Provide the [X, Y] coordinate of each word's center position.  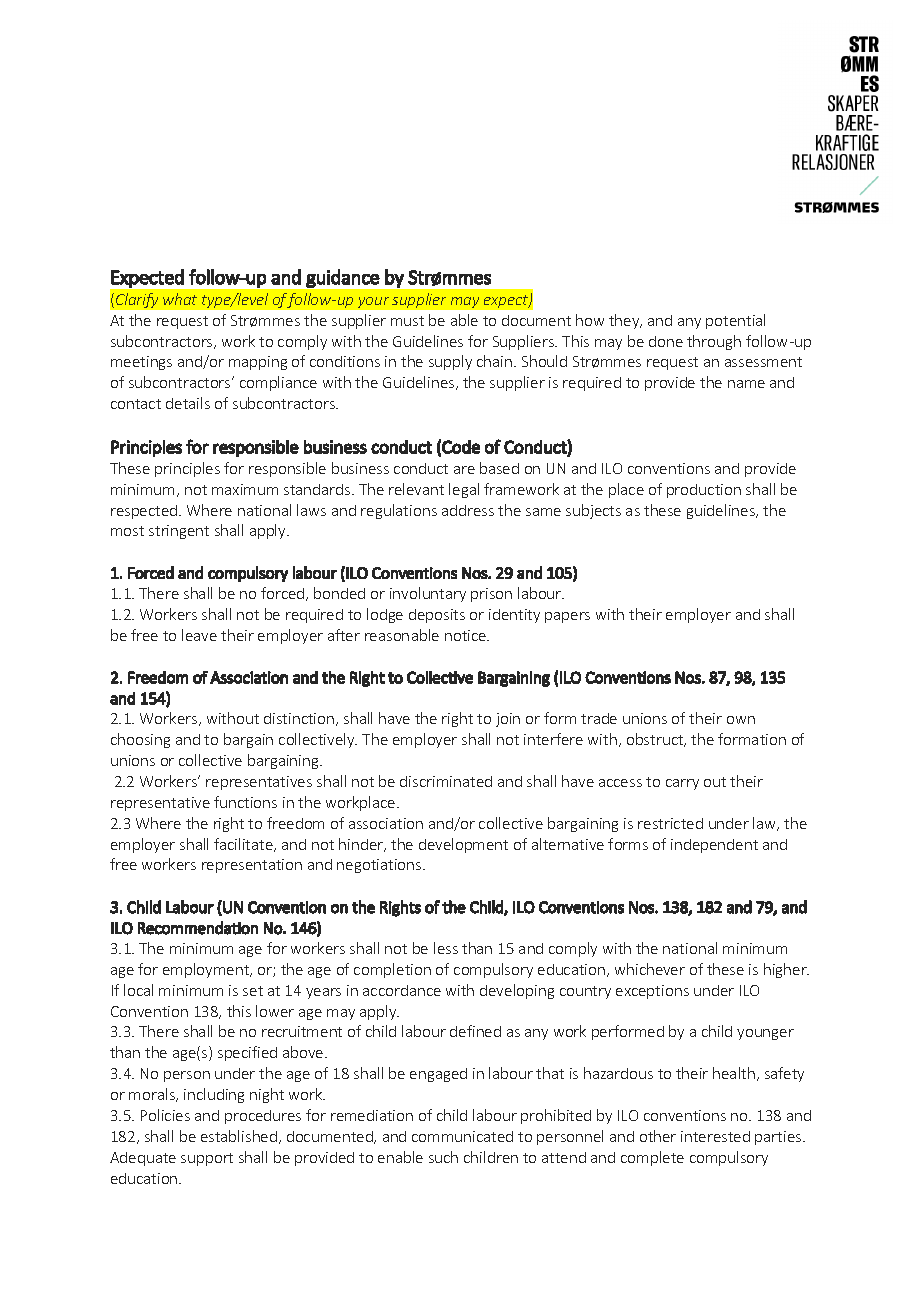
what [180, 299]
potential [735, 321]
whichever [650, 969]
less [446, 948]
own [741, 720]
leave [199, 635]
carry [682, 784]
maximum [245, 489]
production [704, 491]
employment [207, 970]
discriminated [446, 781]
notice [466, 635]
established [239, 1136]
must [407, 321]
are [464, 470]
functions [245, 802]
